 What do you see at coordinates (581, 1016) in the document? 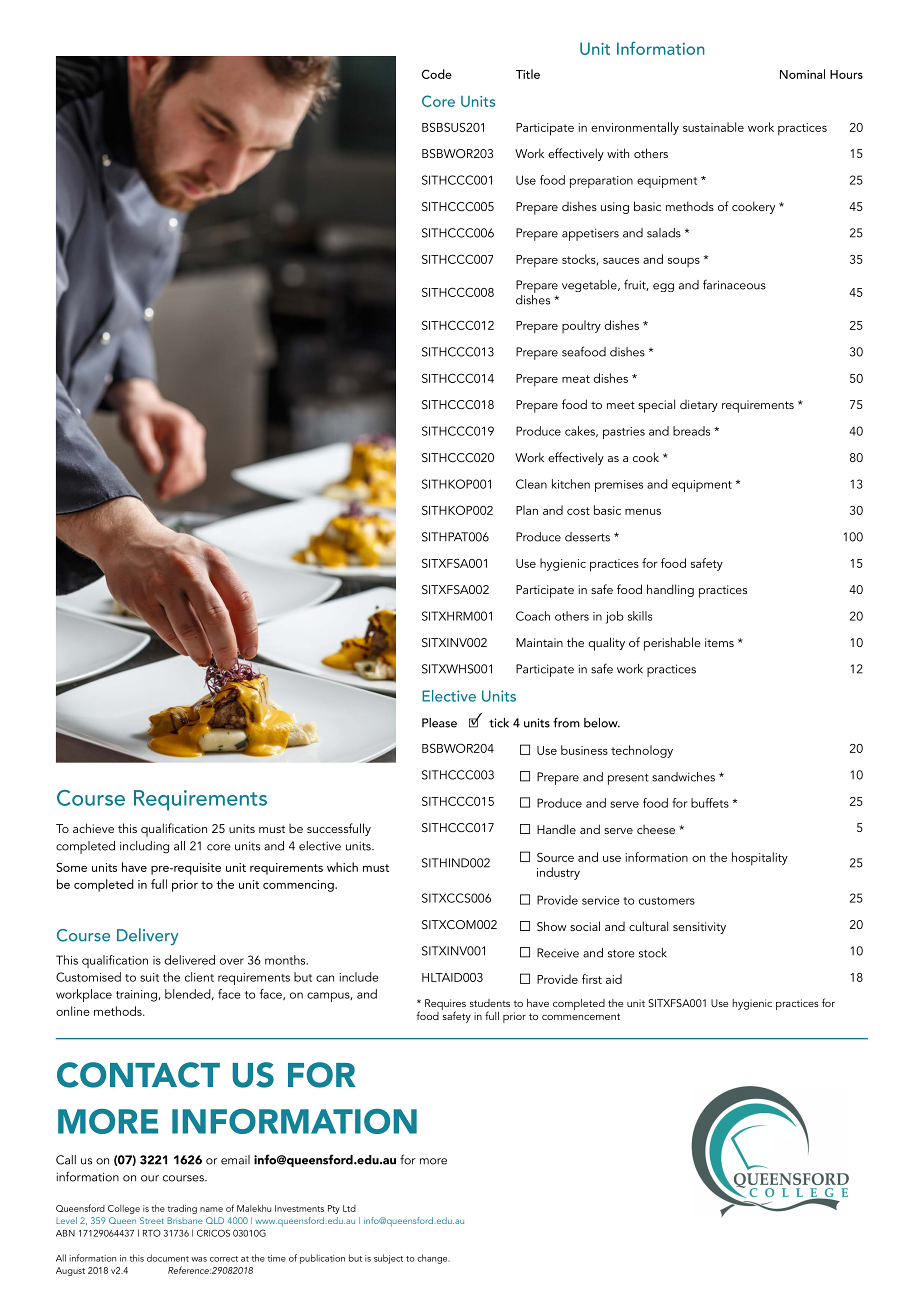
I see `commencement` at bounding box center [581, 1016].
